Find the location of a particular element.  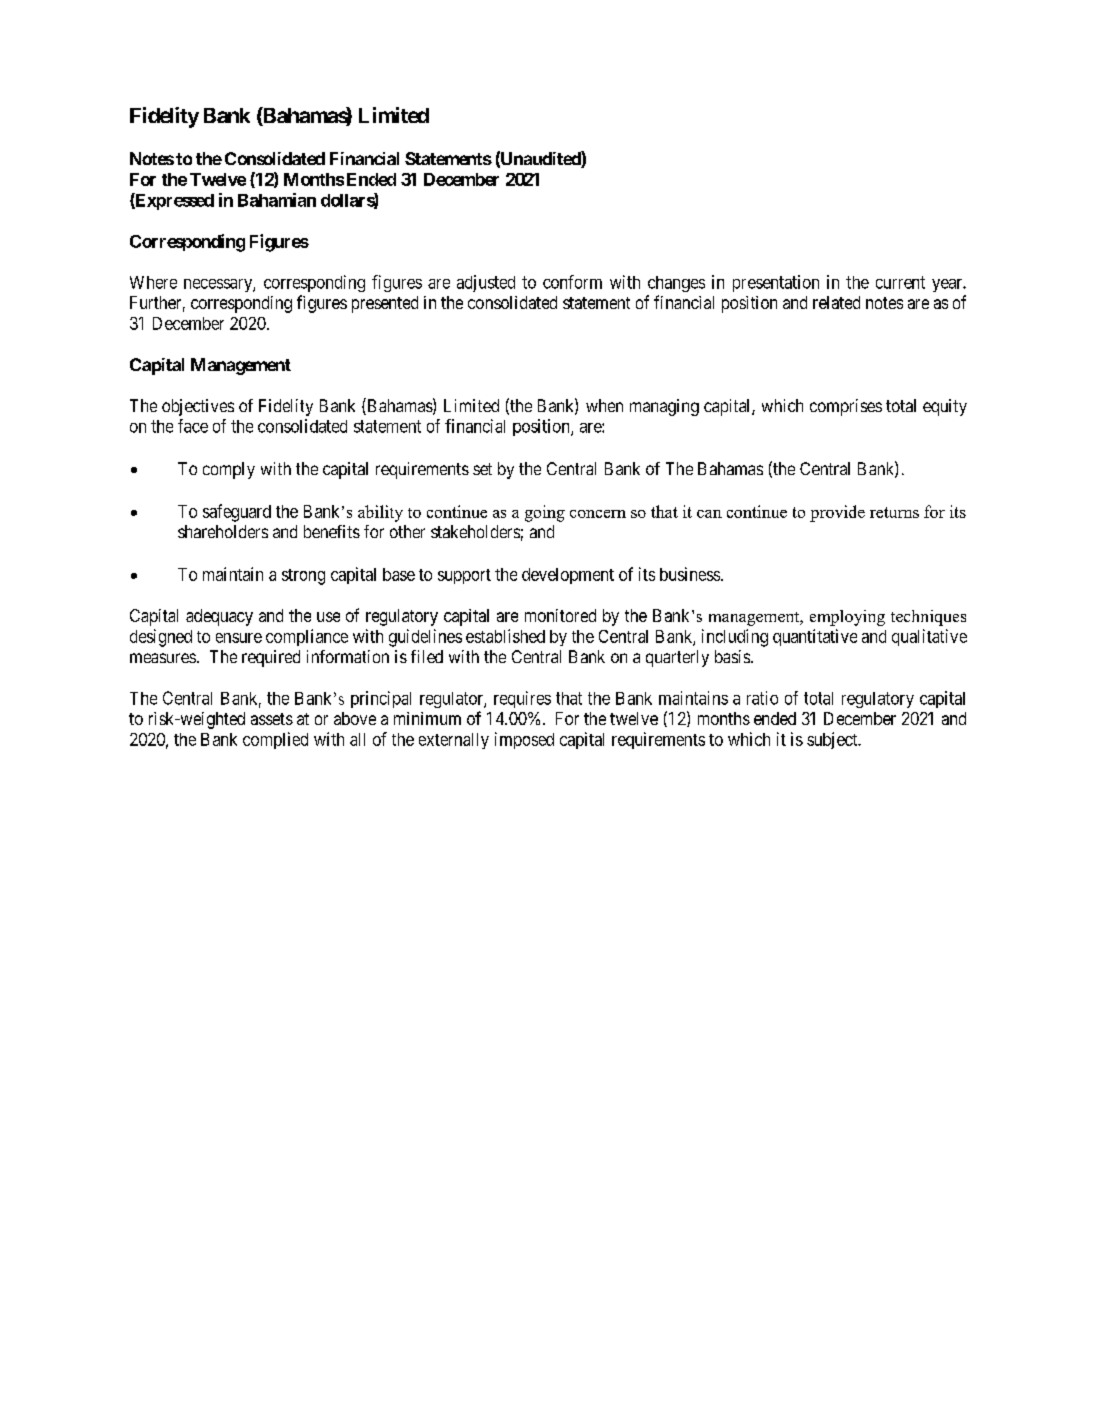

Bahamian is located at coordinates (277, 200).
